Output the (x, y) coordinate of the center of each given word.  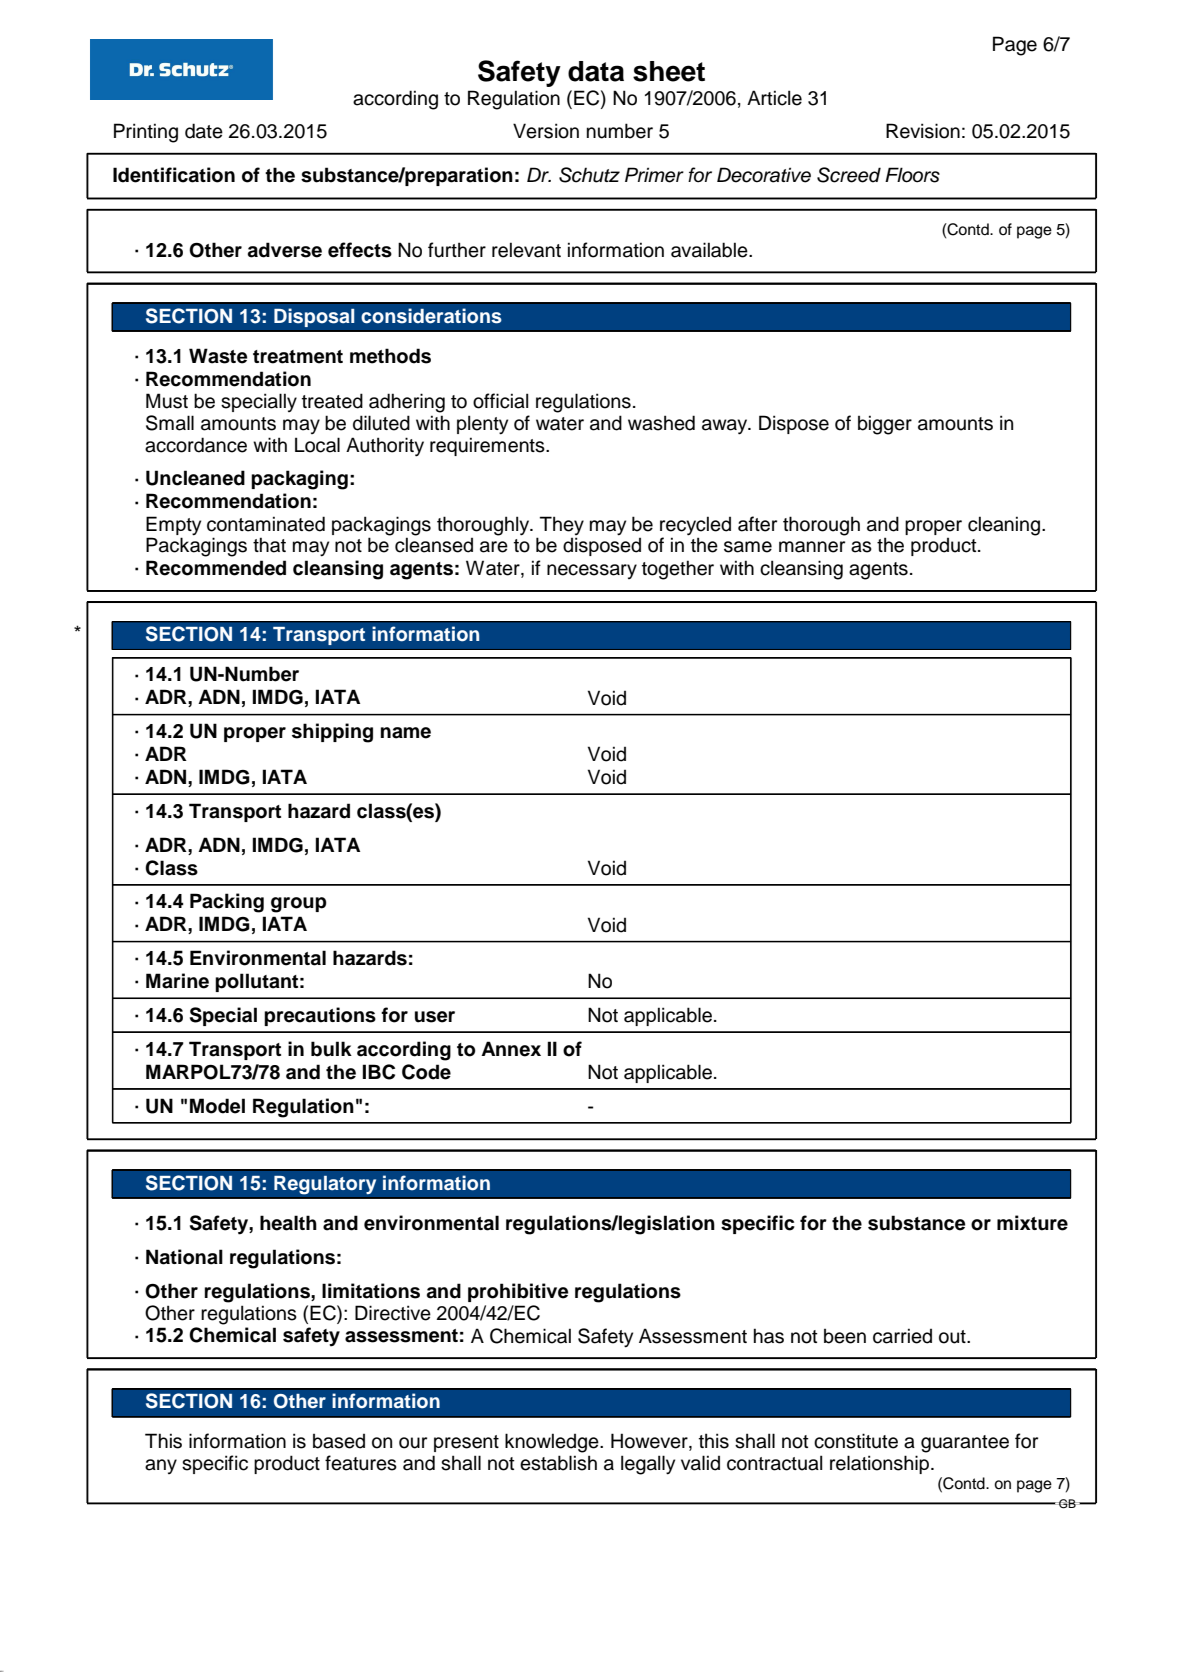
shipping (332, 733)
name (406, 733)
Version (546, 131)
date (204, 131)
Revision (923, 131)
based (339, 1441)
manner (812, 547)
